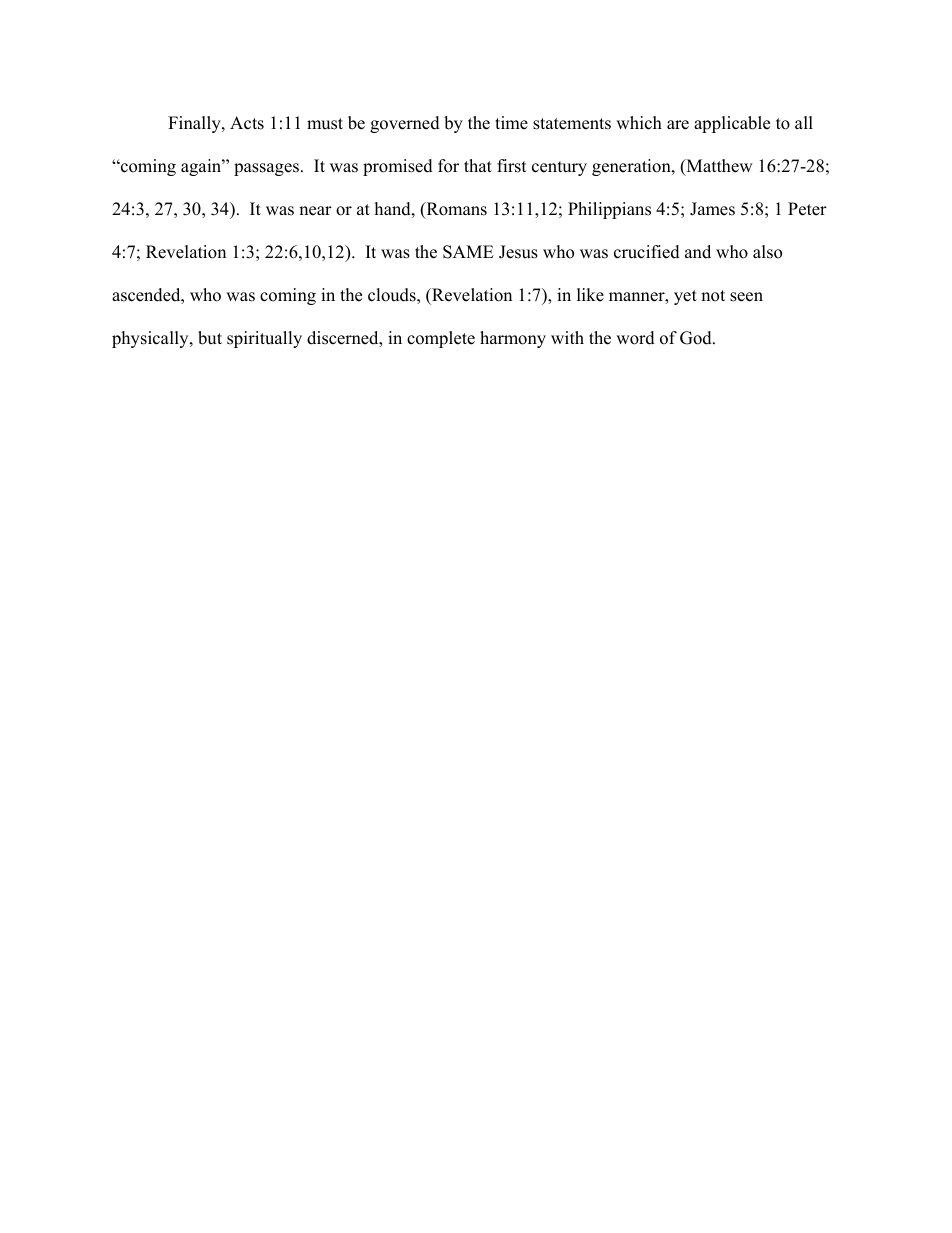  Describe the element at coordinates (713, 296) in the document. I see `not` at that location.
